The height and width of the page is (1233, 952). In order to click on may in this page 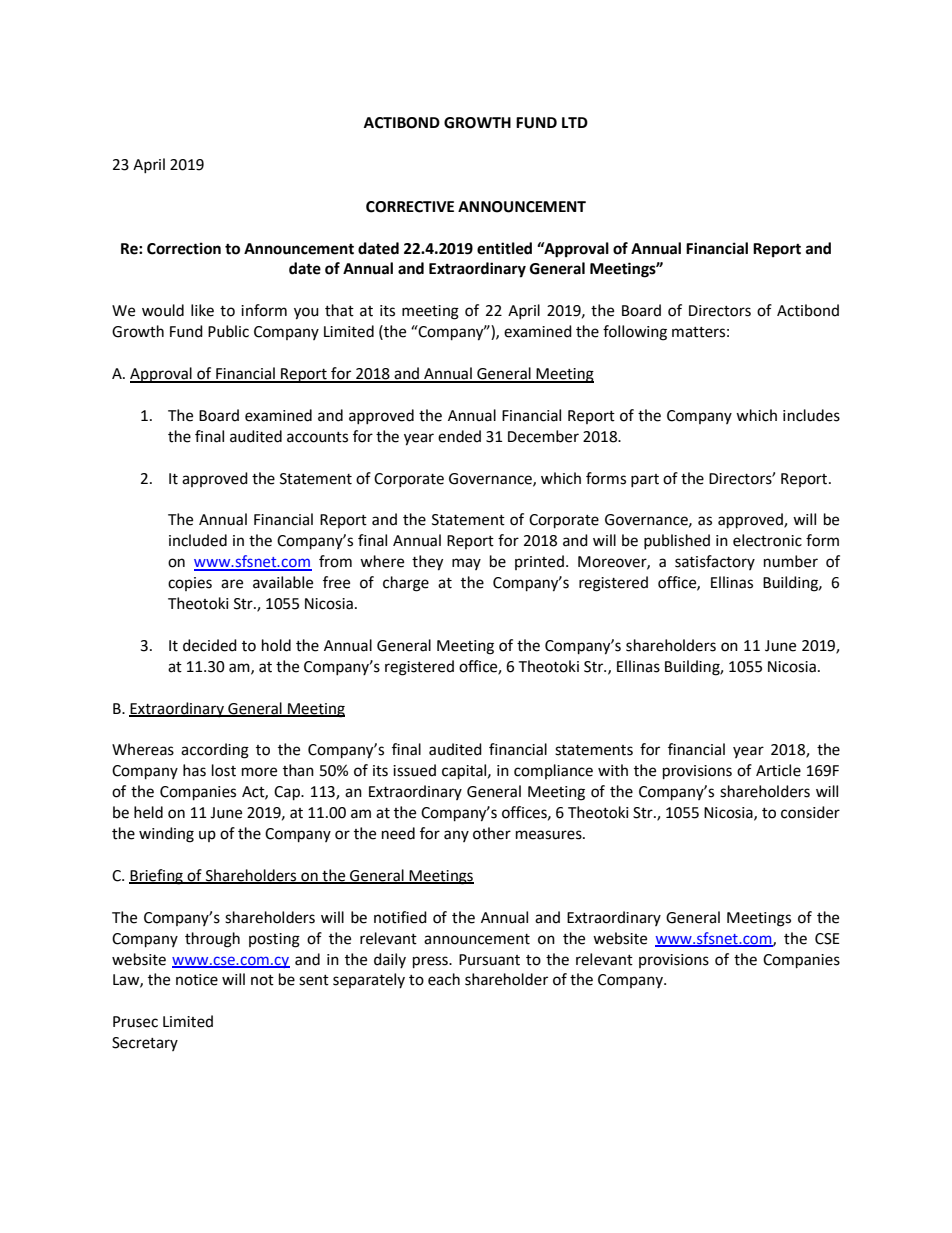, I will do `click(466, 564)`.
